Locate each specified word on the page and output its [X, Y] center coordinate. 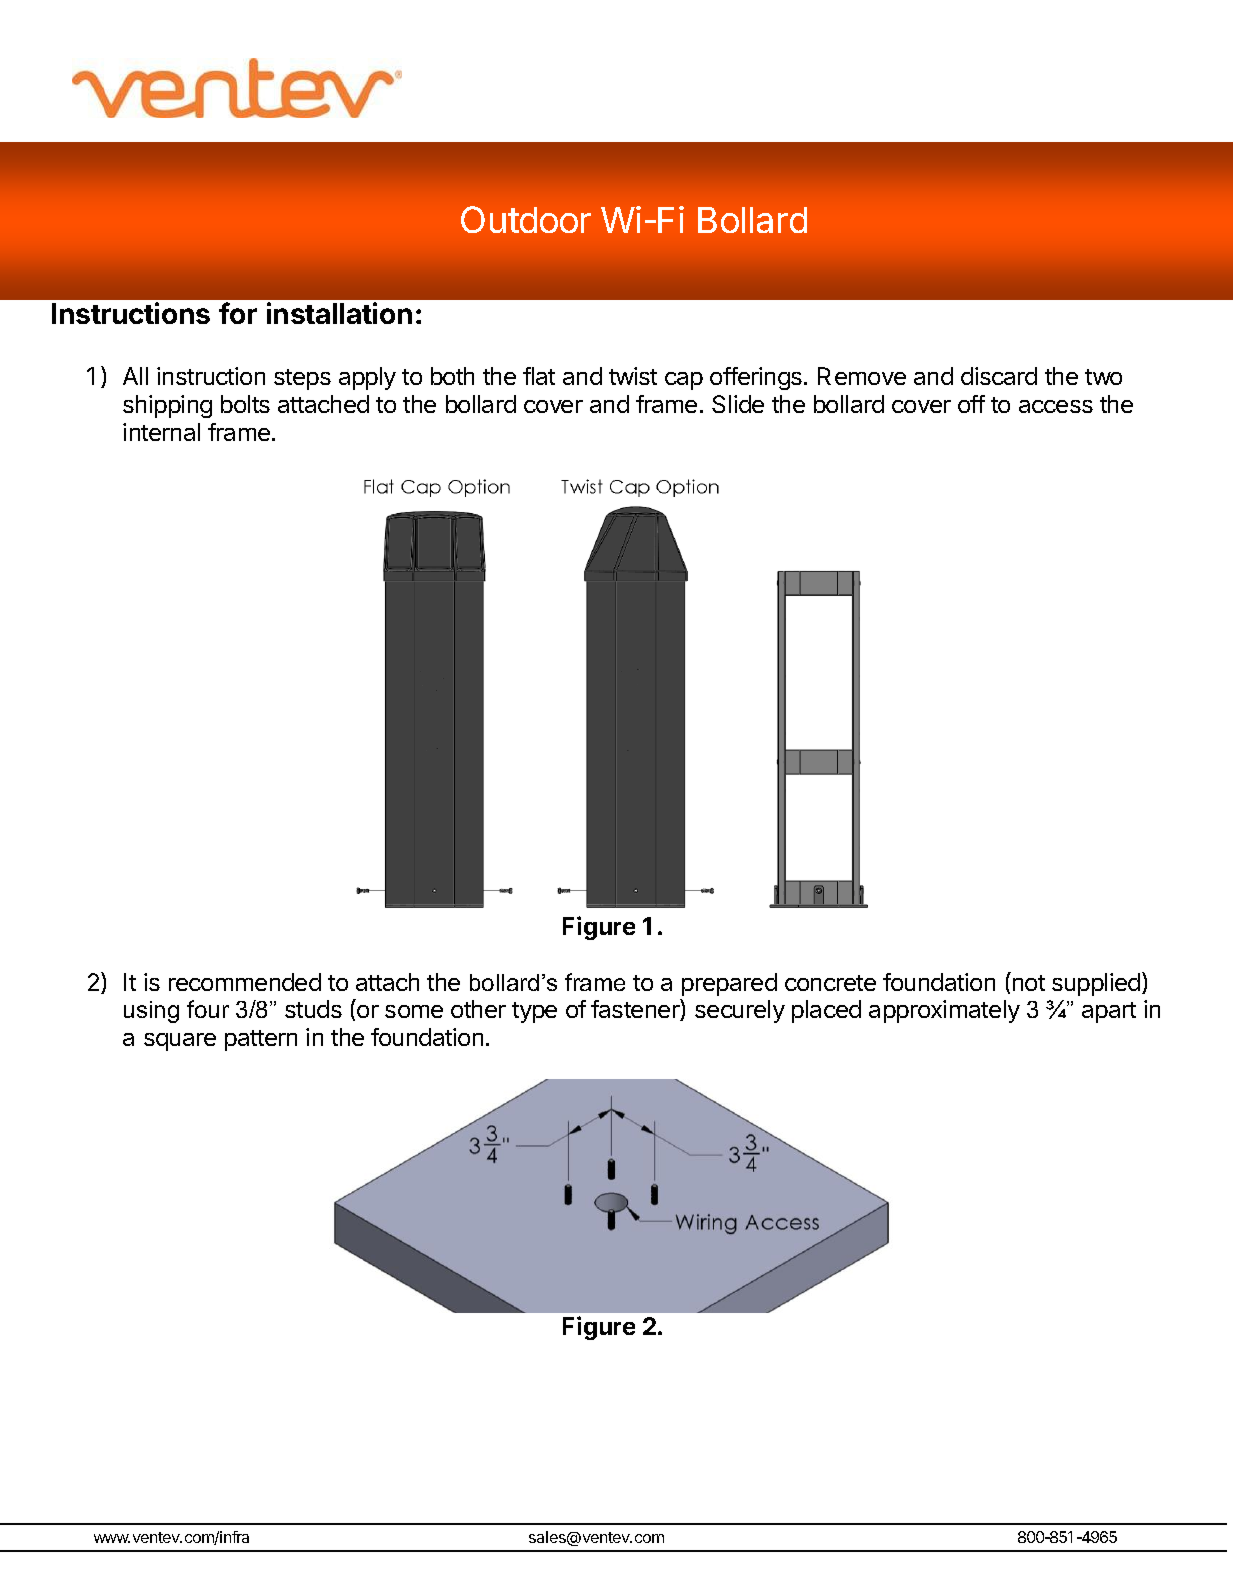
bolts [245, 404]
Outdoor [526, 219]
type [534, 1012]
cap [684, 381]
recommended [245, 982]
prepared [729, 984]
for [238, 313]
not [1027, 981]
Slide [738, 404]
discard [999, 376]
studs [313, 1009]
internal [161, 432]
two [1103, 377]
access [1056, 406]
